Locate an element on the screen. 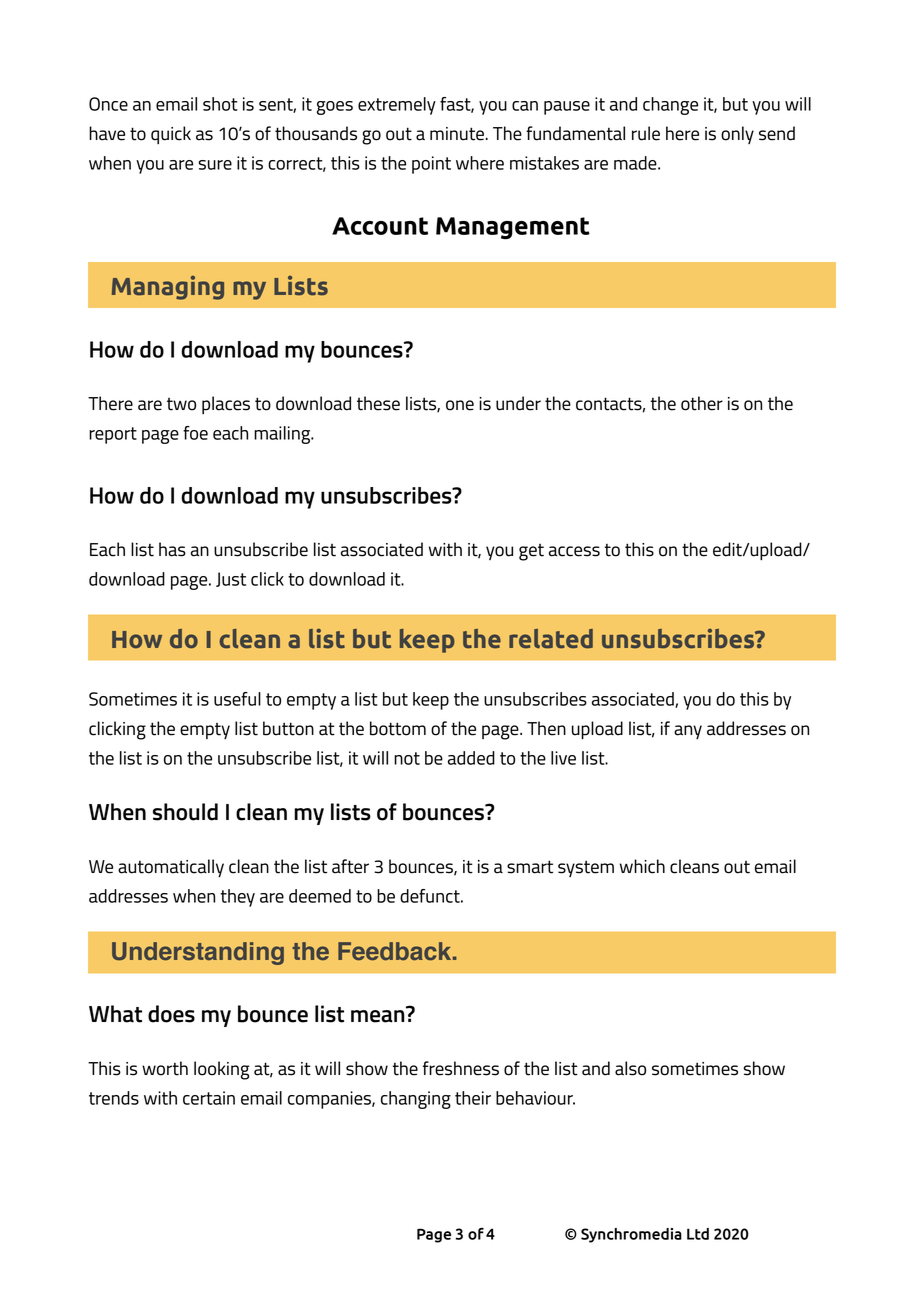  certain is located at coordinates (209, 1098).
